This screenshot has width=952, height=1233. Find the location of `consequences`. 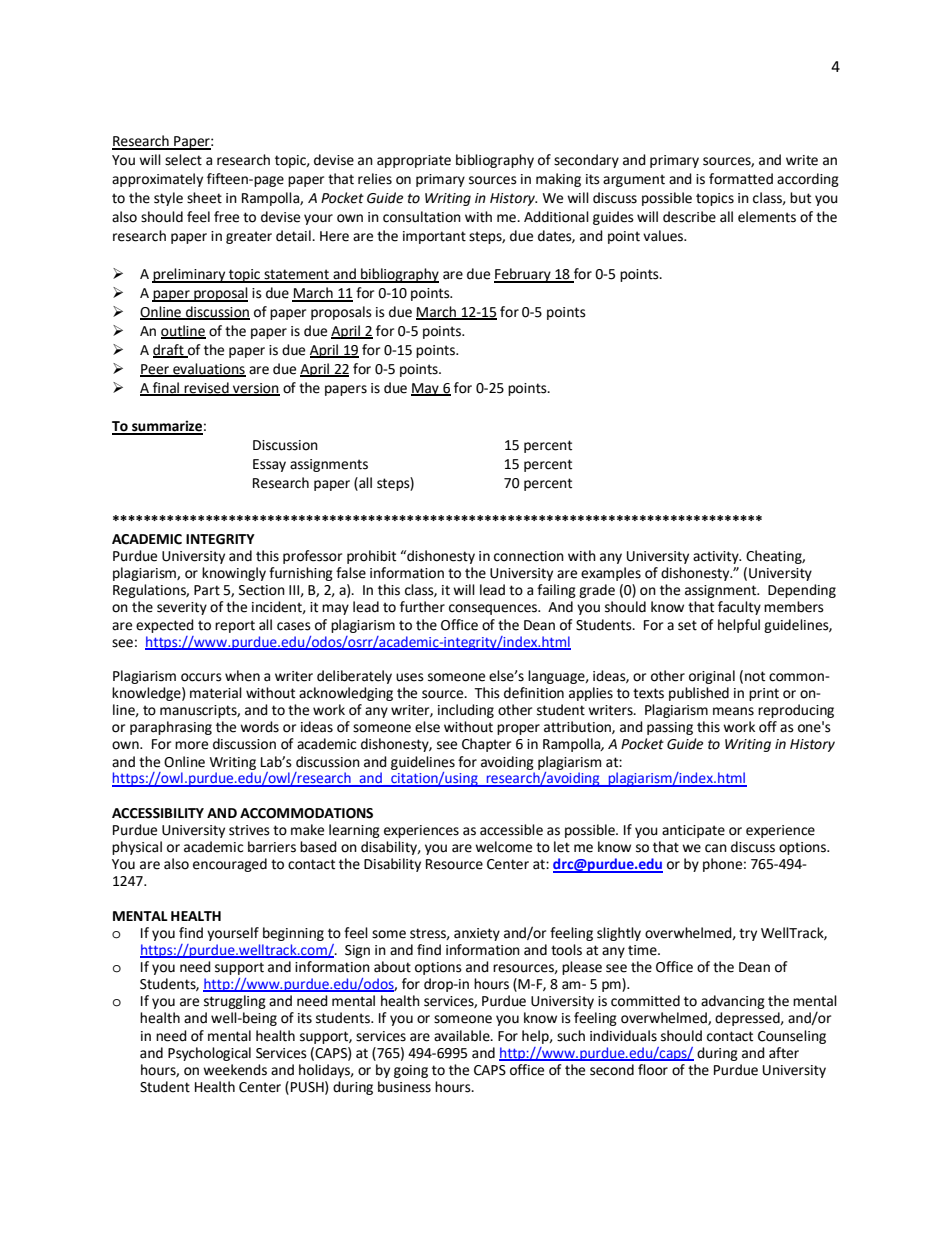

consequences is located at coordinates (494, 609).
